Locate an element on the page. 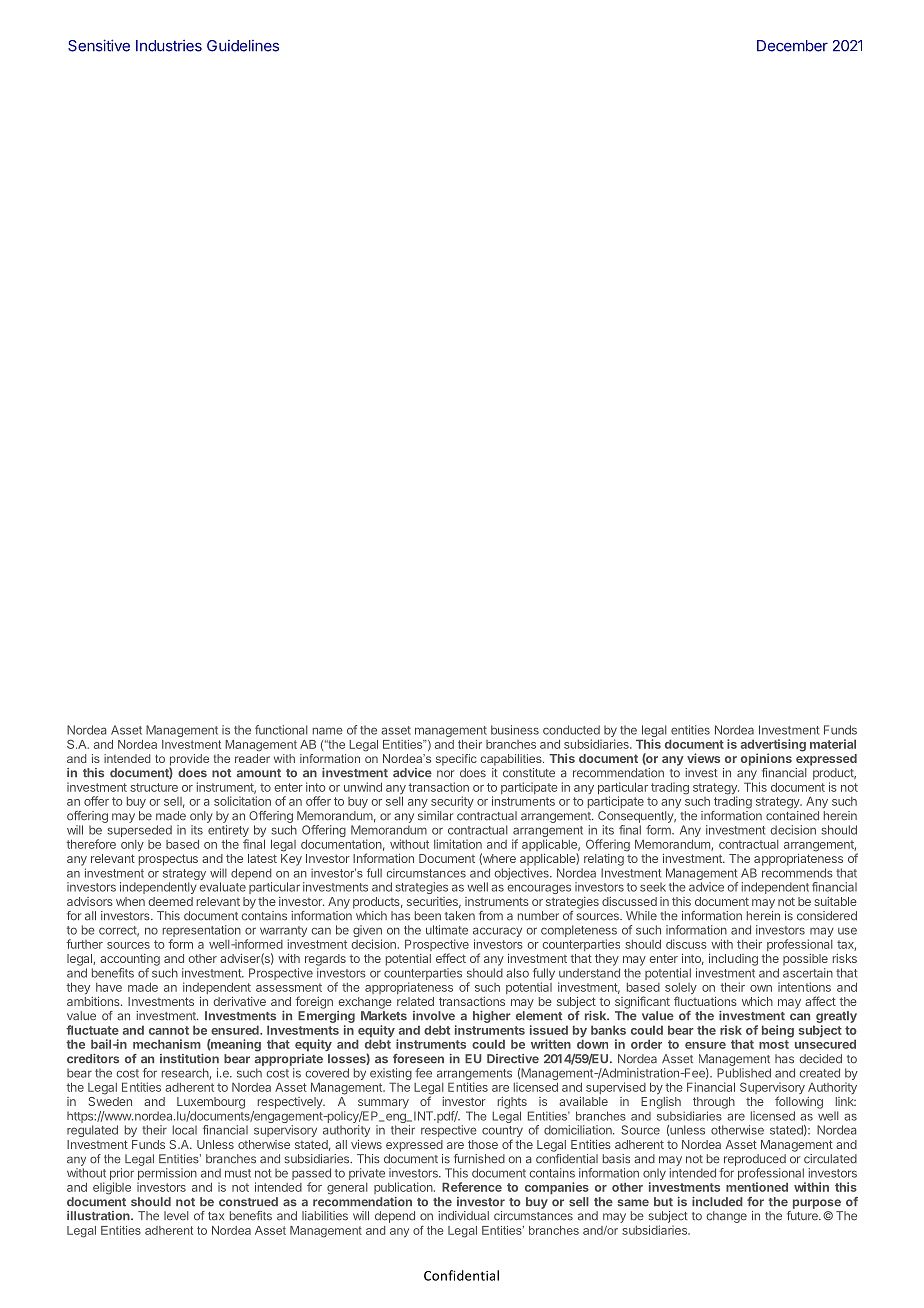 Image resolution: width=924 pixels, height=1308 pixels. Reference is located at coordinates (472, 1187).
